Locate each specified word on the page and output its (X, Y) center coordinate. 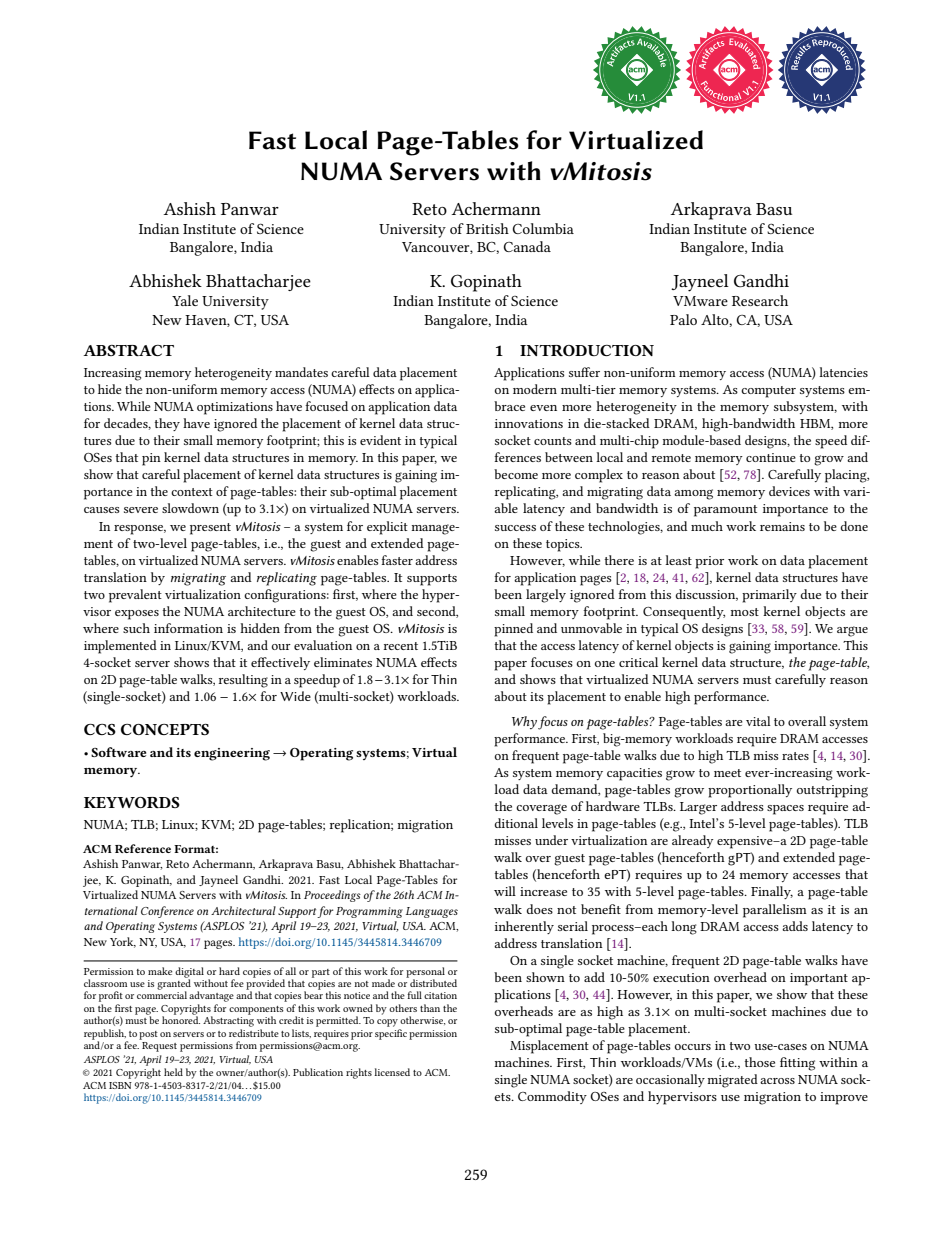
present (210, 529)
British (487, 228)
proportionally (750, 791)
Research (760, 300)
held (173, 1072)
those (760, 1062)
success (515, 528)
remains (782, 526)
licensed (392, 1072)
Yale (185, 300)
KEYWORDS (132, 802)
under (551, 840)
